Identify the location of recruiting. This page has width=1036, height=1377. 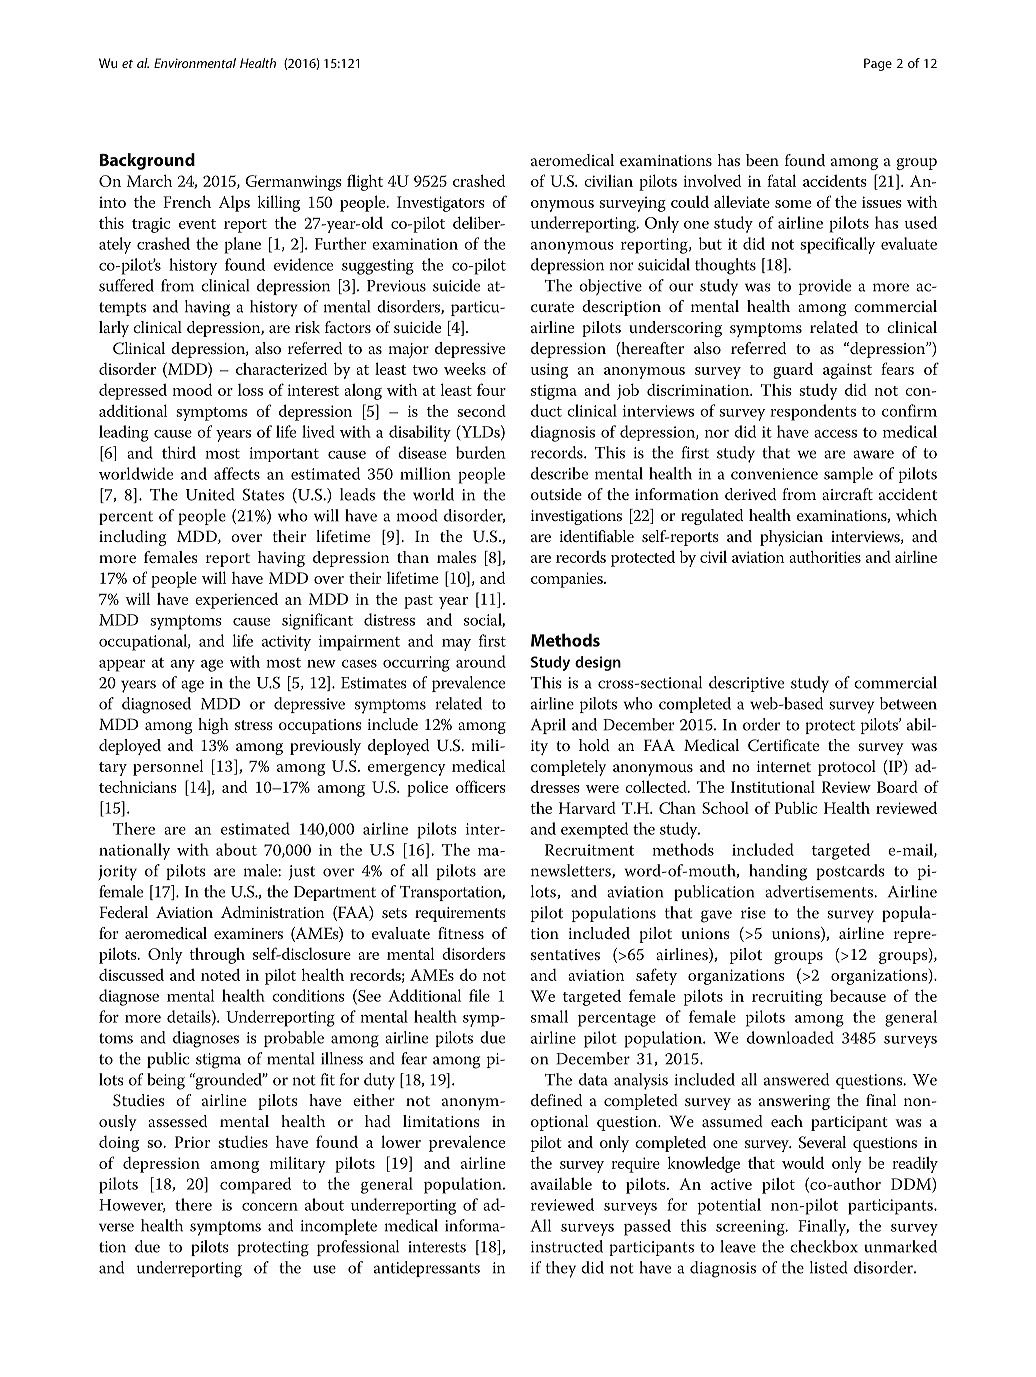
(787, 998).
